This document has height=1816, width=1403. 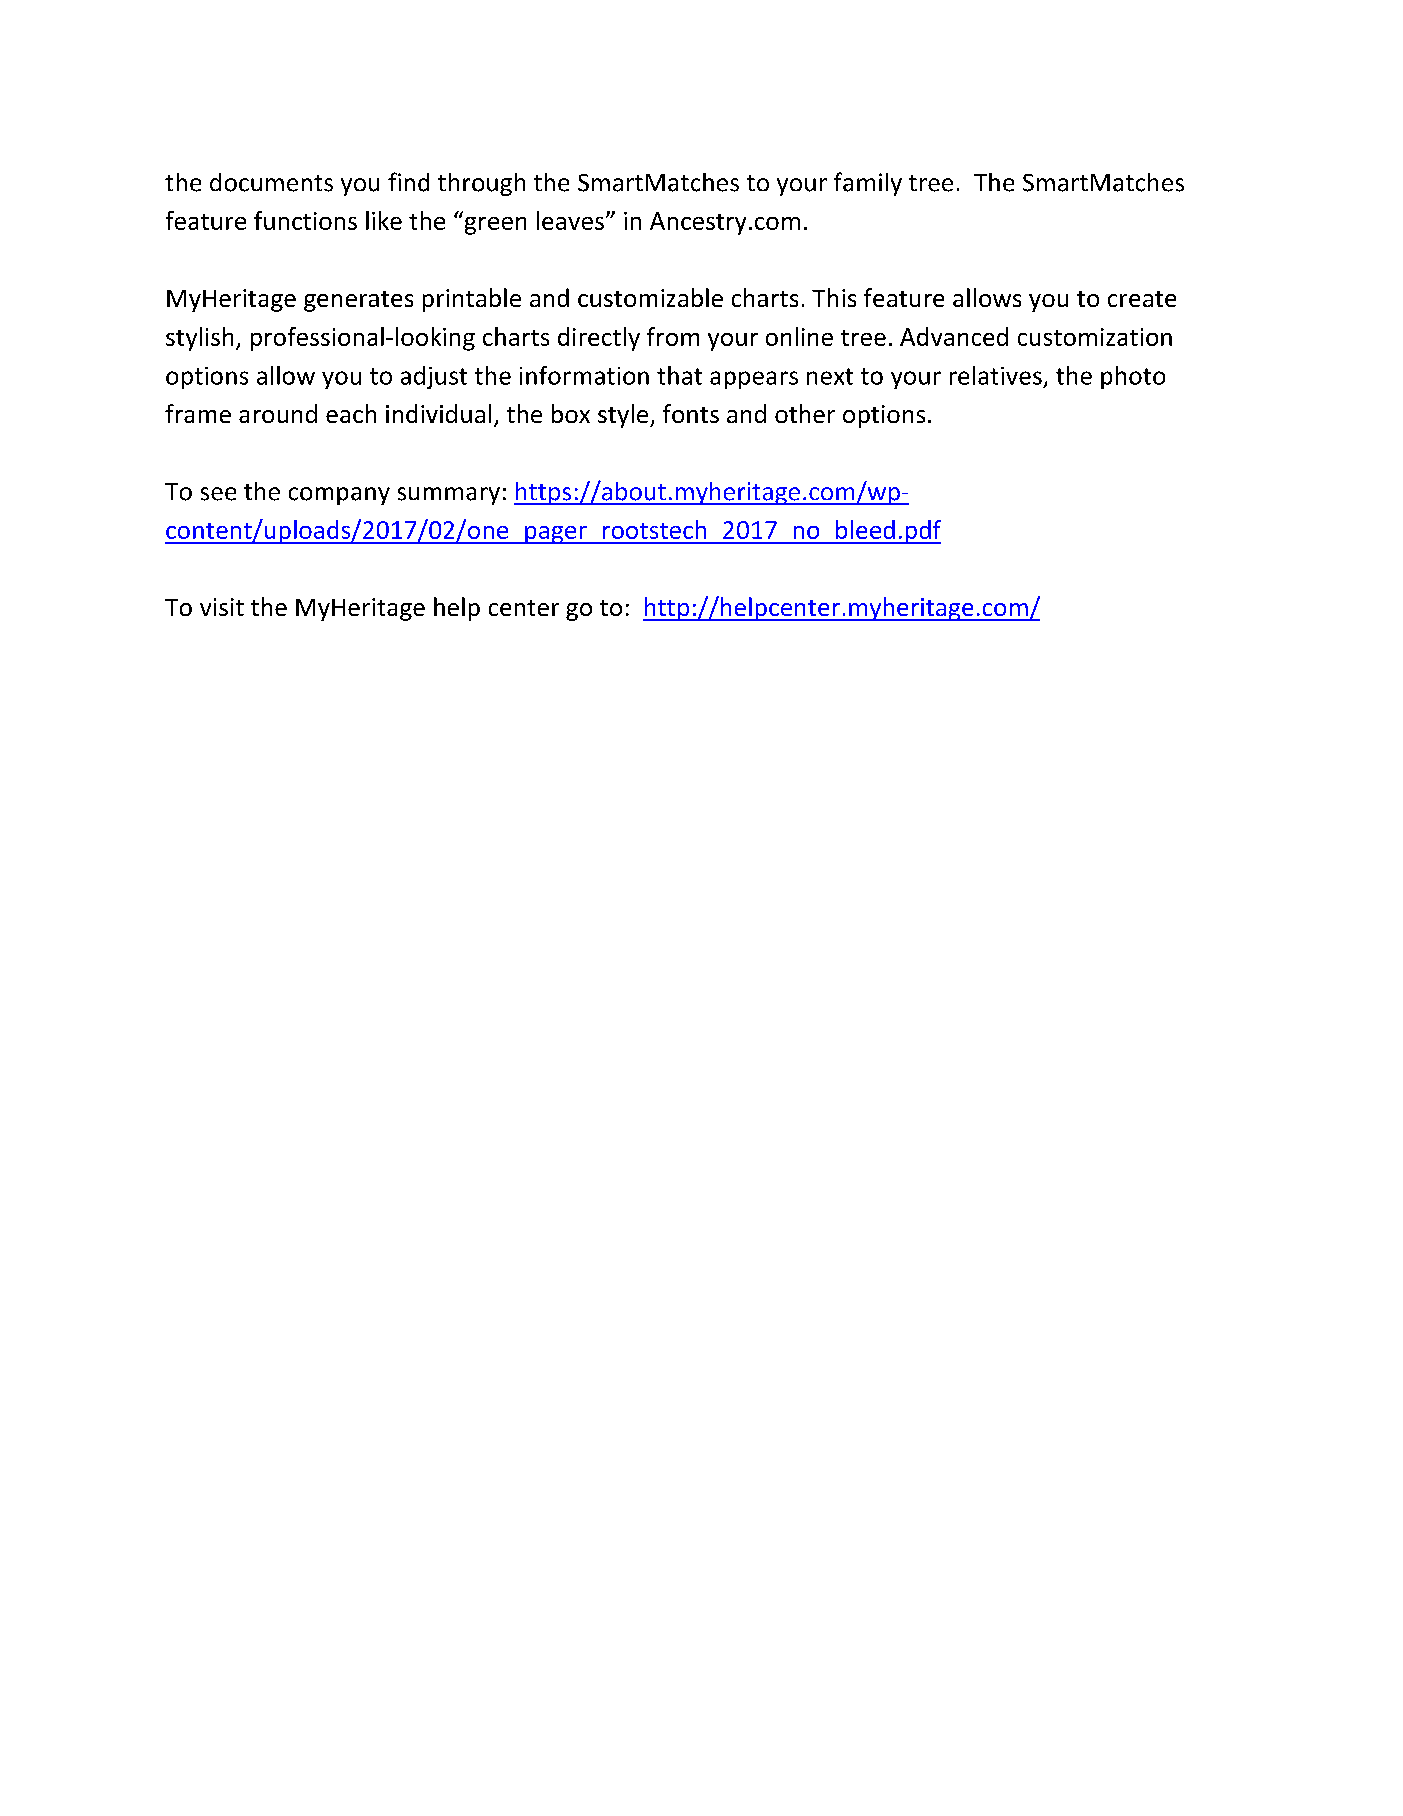 What do you see at coordinates (271, 182) in the document?
I see `documents` at bounding box center [271, 182].
